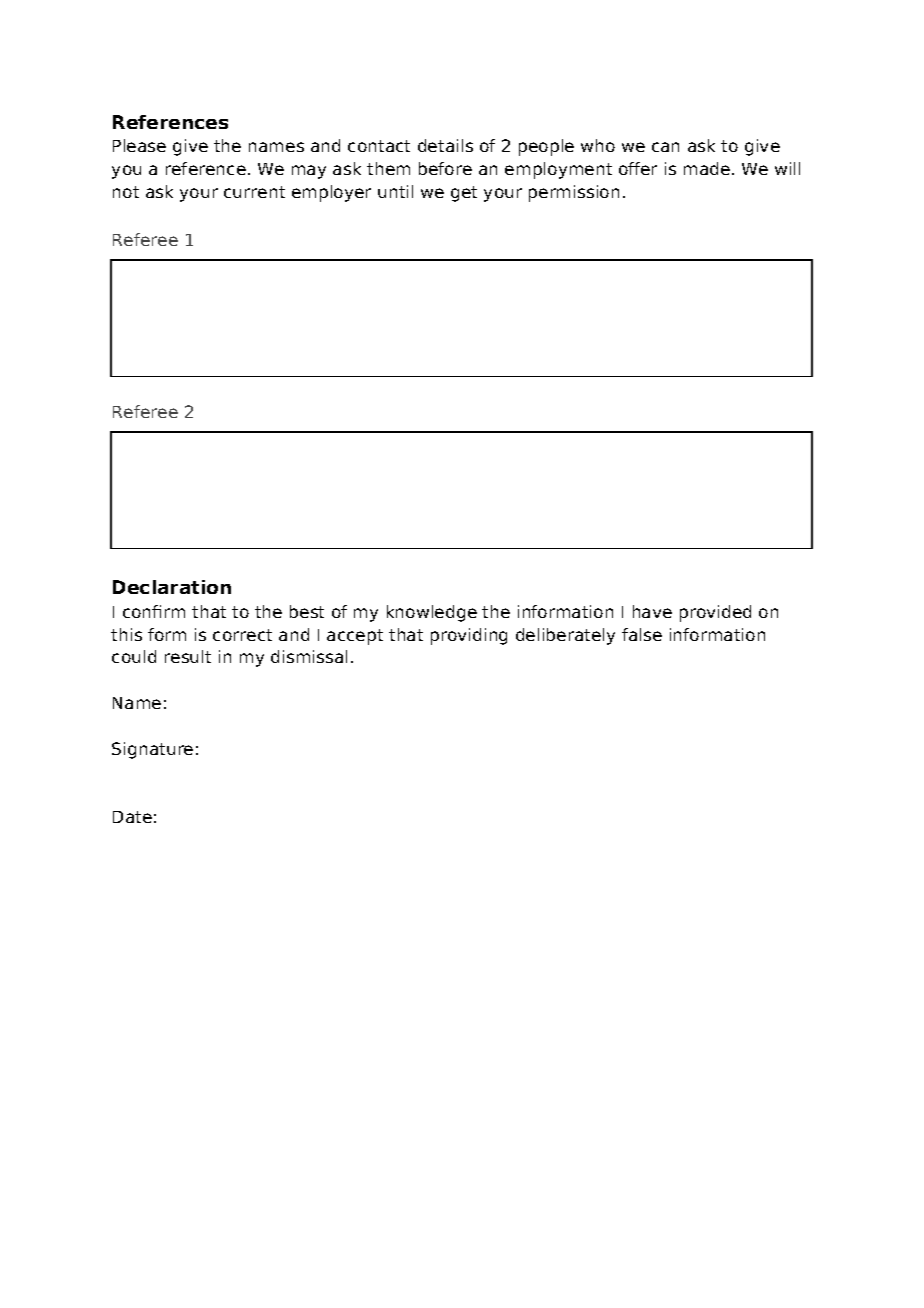 This document has height=1308, width=924. What do you see at coordinates (707, 168) in the document?
I see `made` at bounding box center [707, 168].
